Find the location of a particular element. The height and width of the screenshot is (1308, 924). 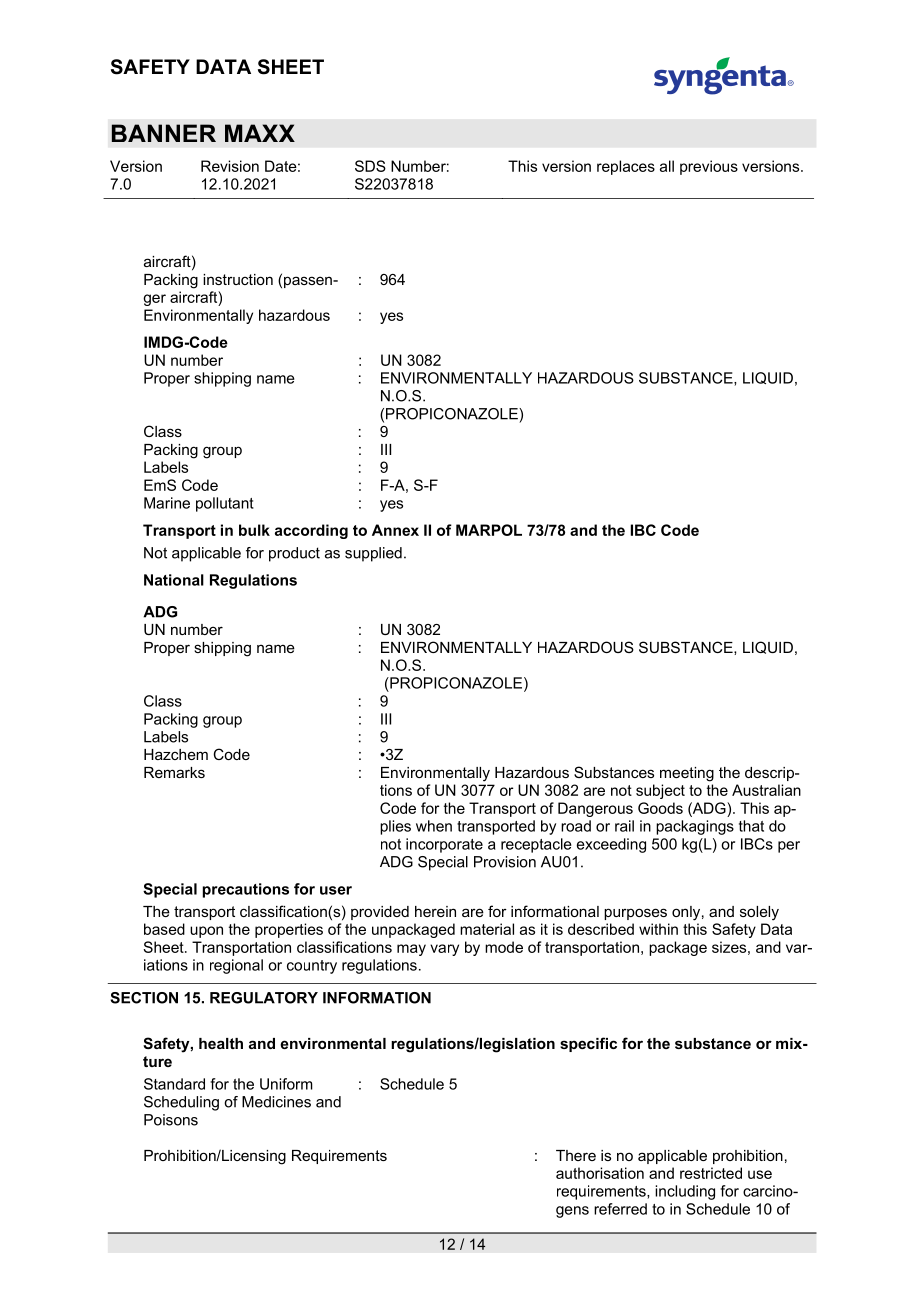

Revision is located at coordinates (230, 166).
